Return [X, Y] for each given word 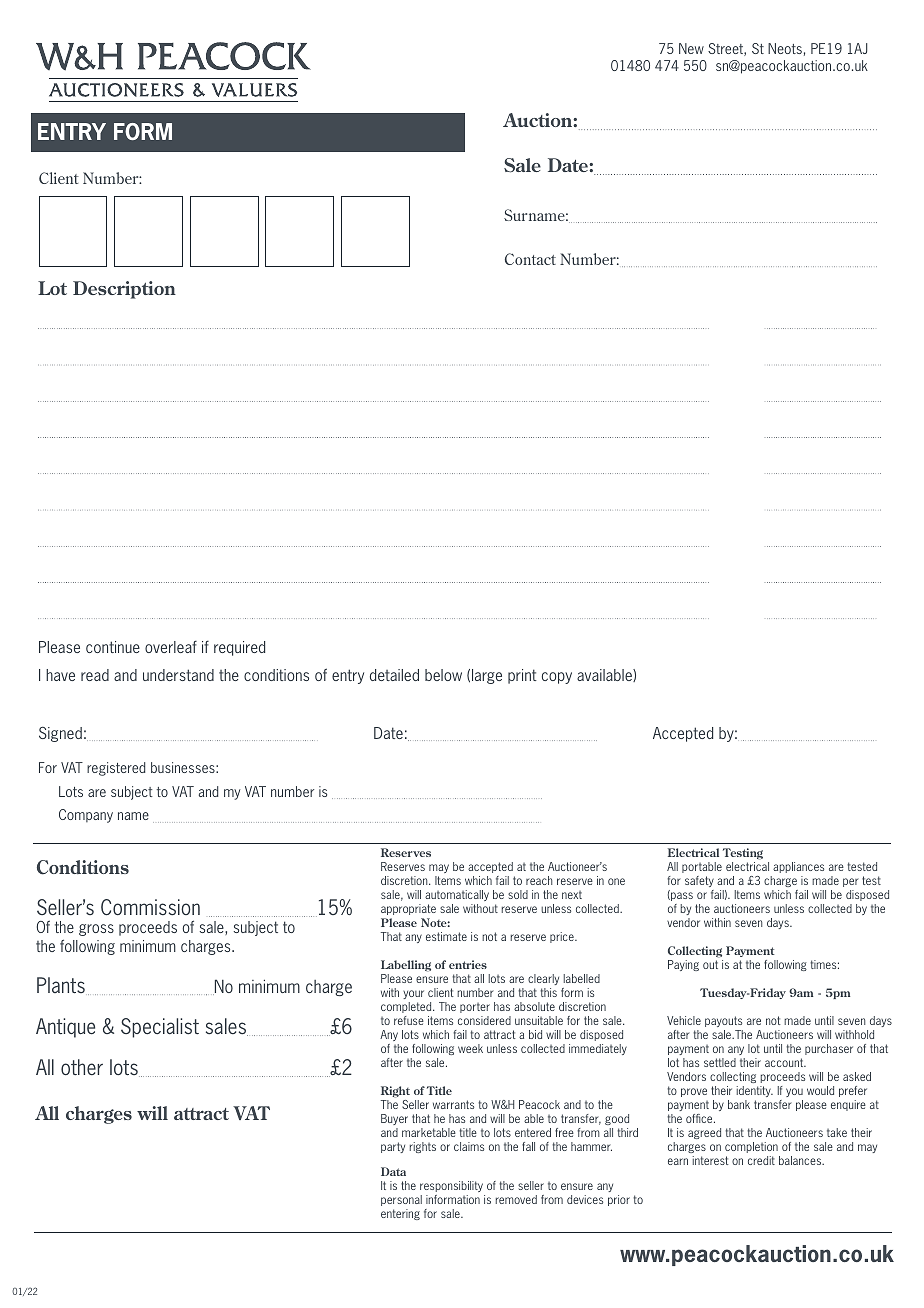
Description [124, 290]
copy [557, 678]
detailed [394, 675]
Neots [785, 48]
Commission [150, 907]
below [443, 675]
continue [113, 647]
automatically [457, 897]
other [82, 1067]
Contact [530, 259]
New [691, 48]
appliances [798, 867]
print [522, 676]
